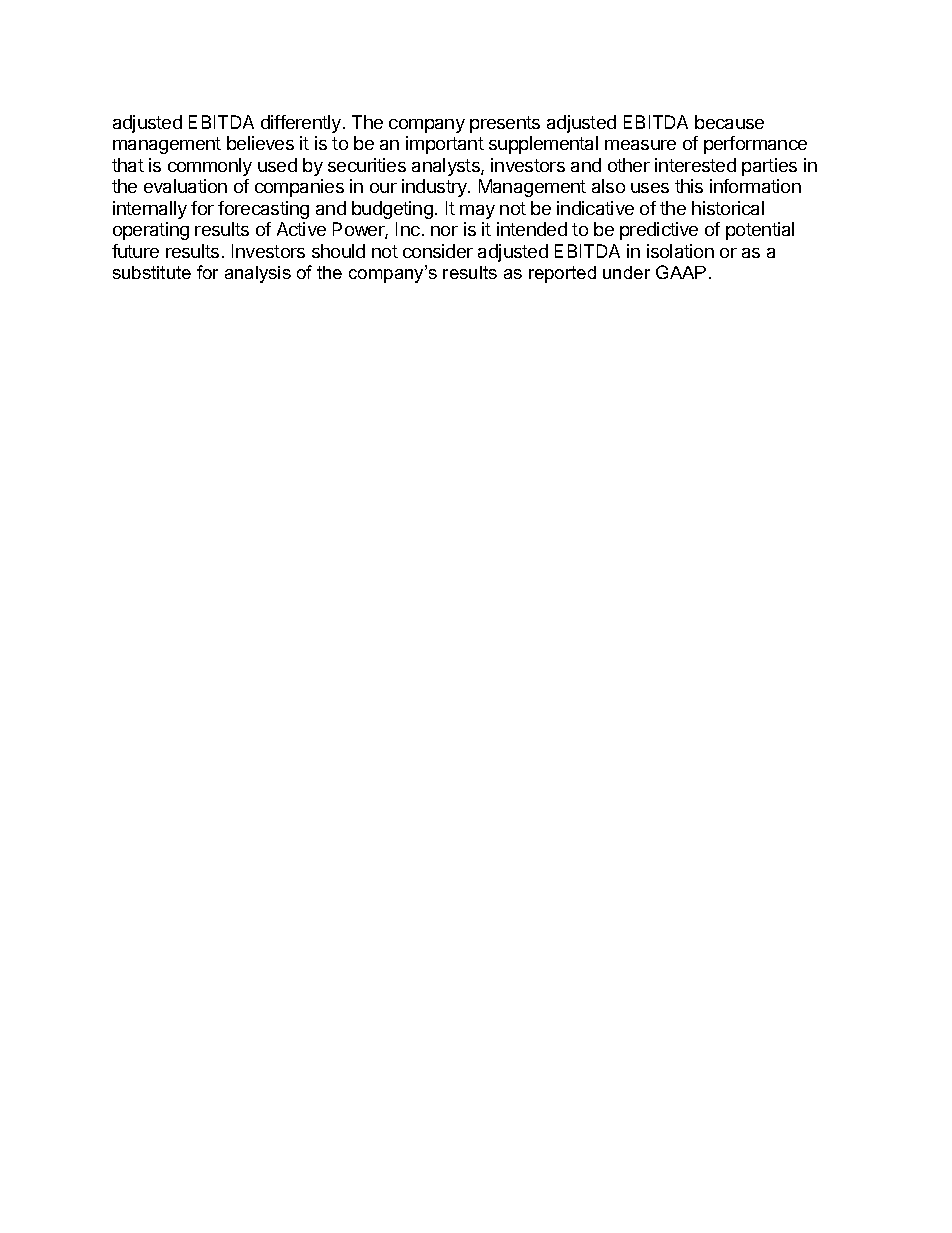 This screenshot has width=952, height=1233. What do you see at coordinates (729, 122) in the screenshot?
I see `because` at bounding box center [729, 122].
